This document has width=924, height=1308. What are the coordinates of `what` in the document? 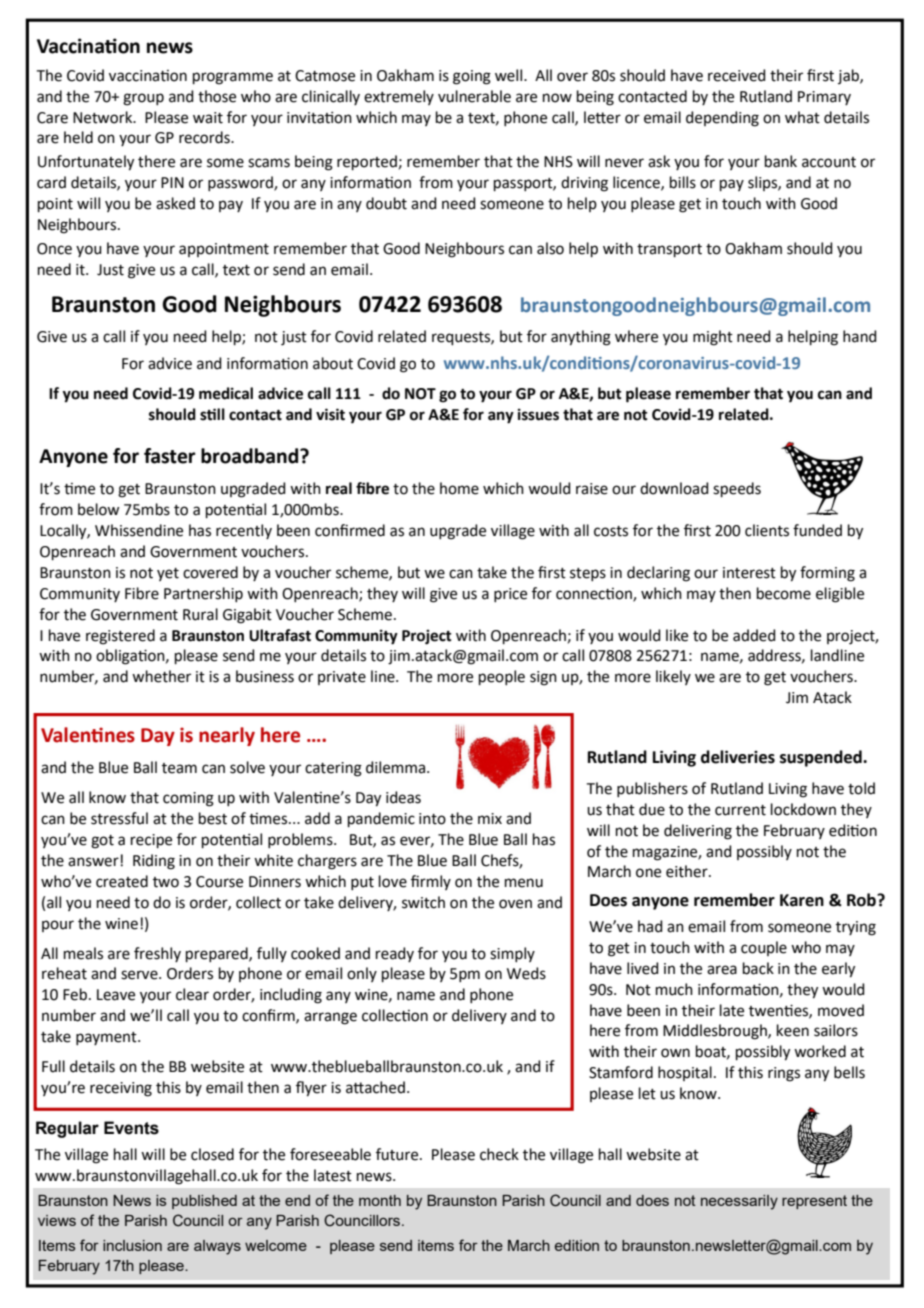 It's located at (802, 117).
